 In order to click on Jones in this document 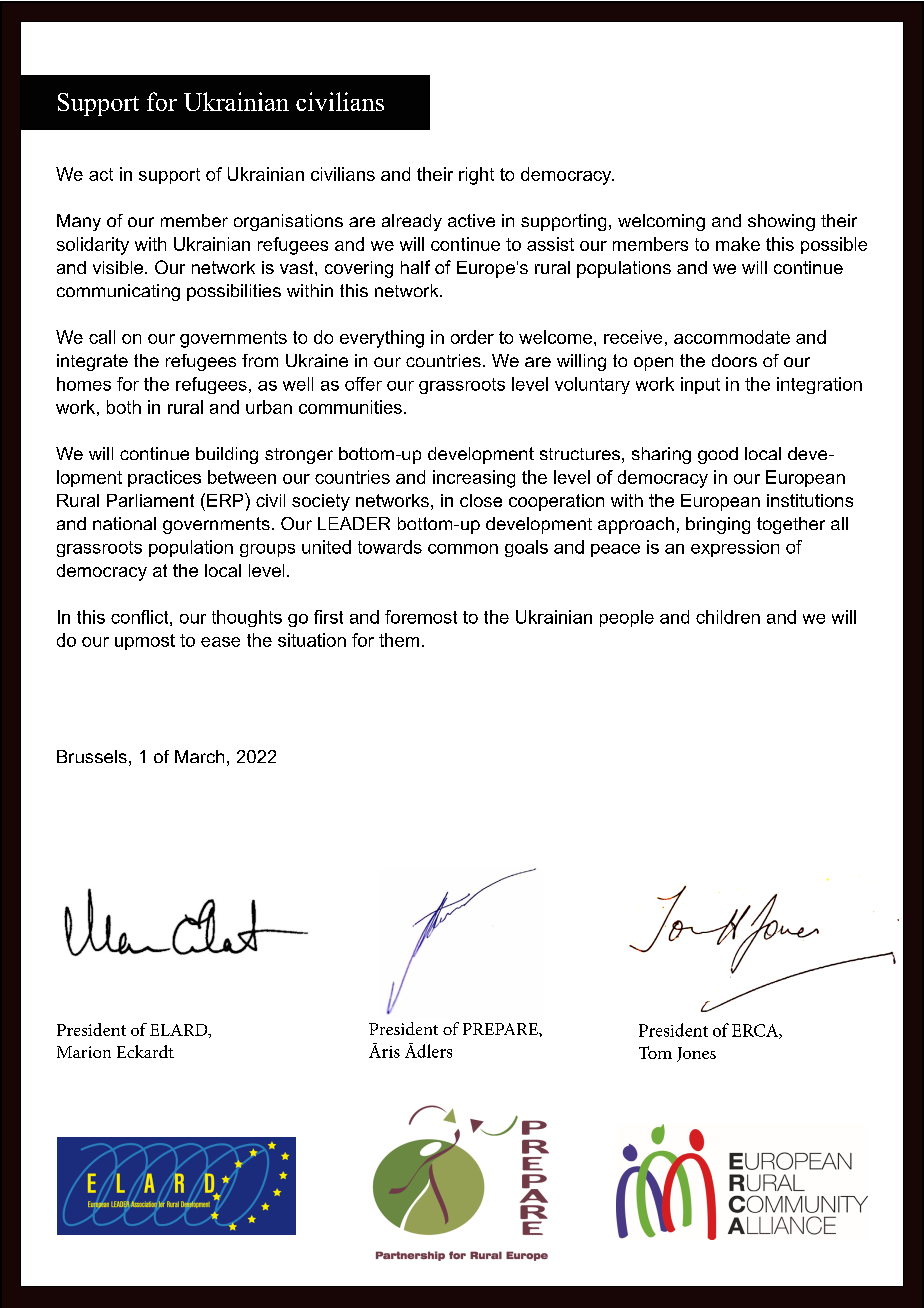, I will do `click(696, 1054)`.
